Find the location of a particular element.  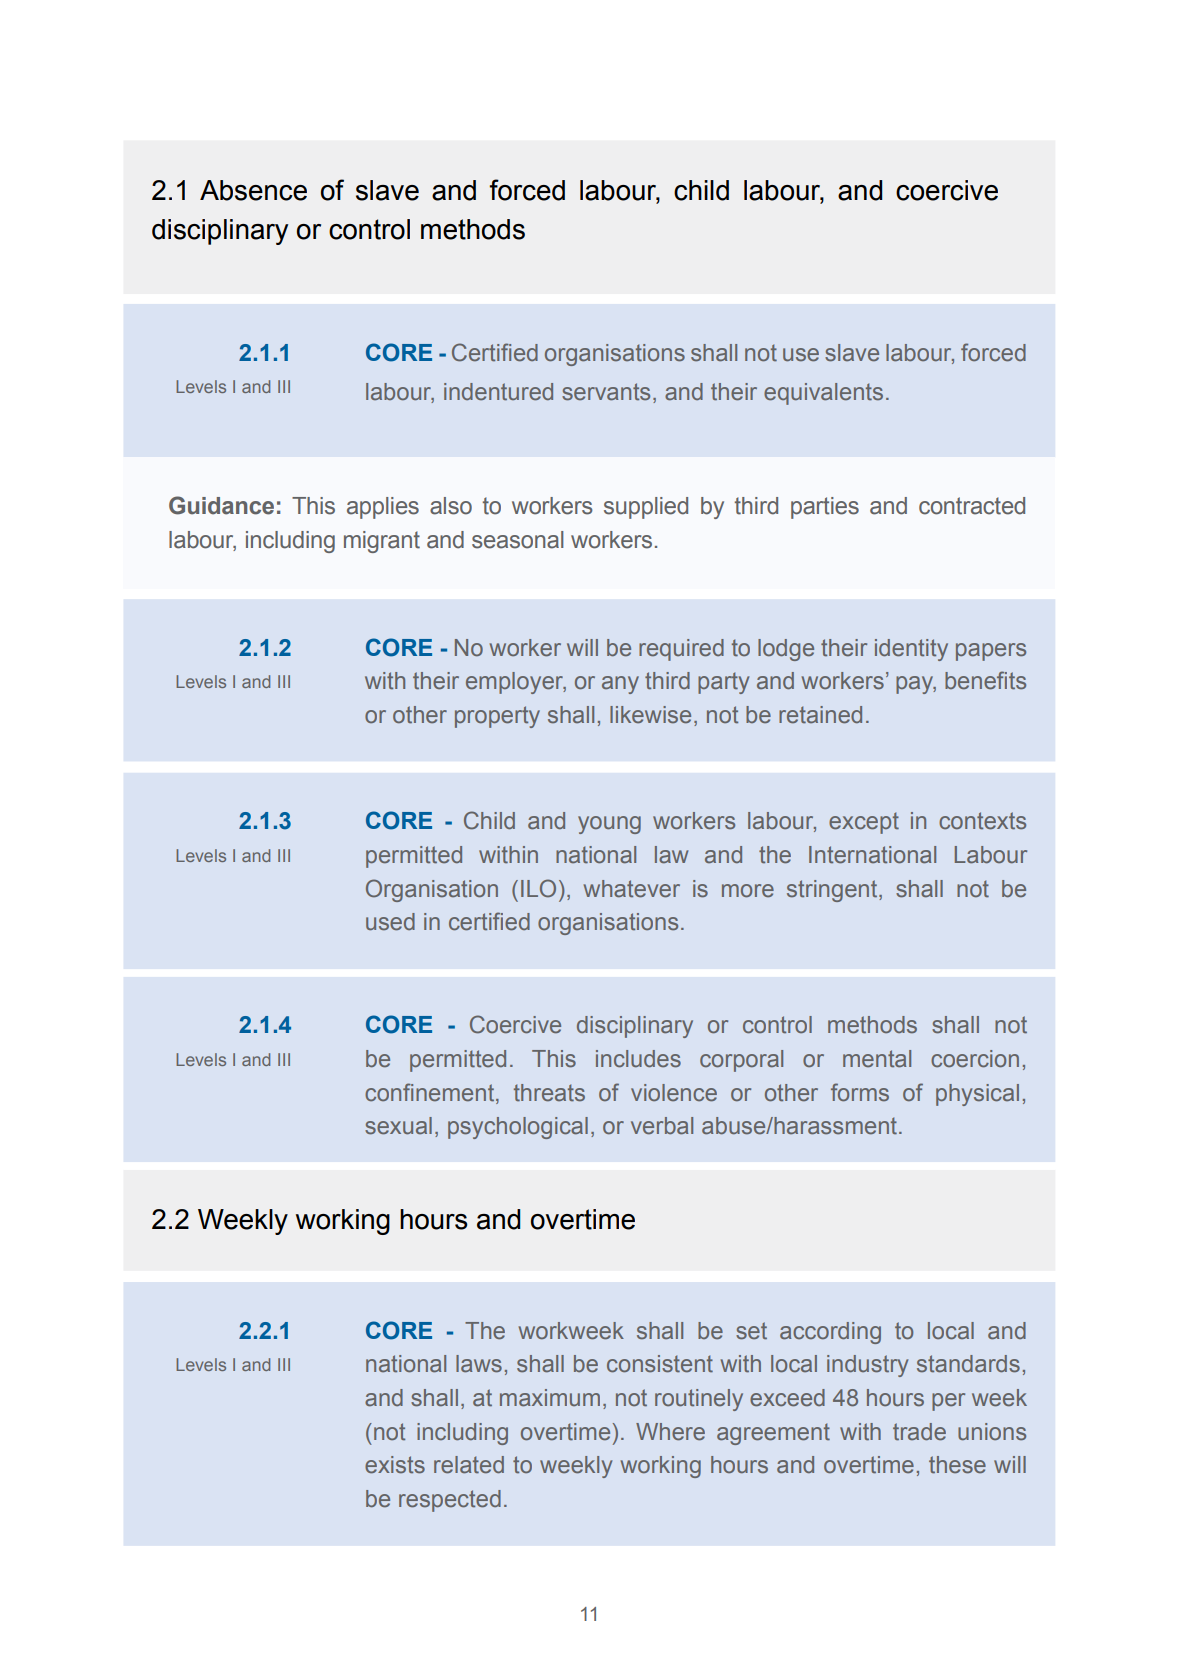

equivalents is located at coordinates (823, 394).
